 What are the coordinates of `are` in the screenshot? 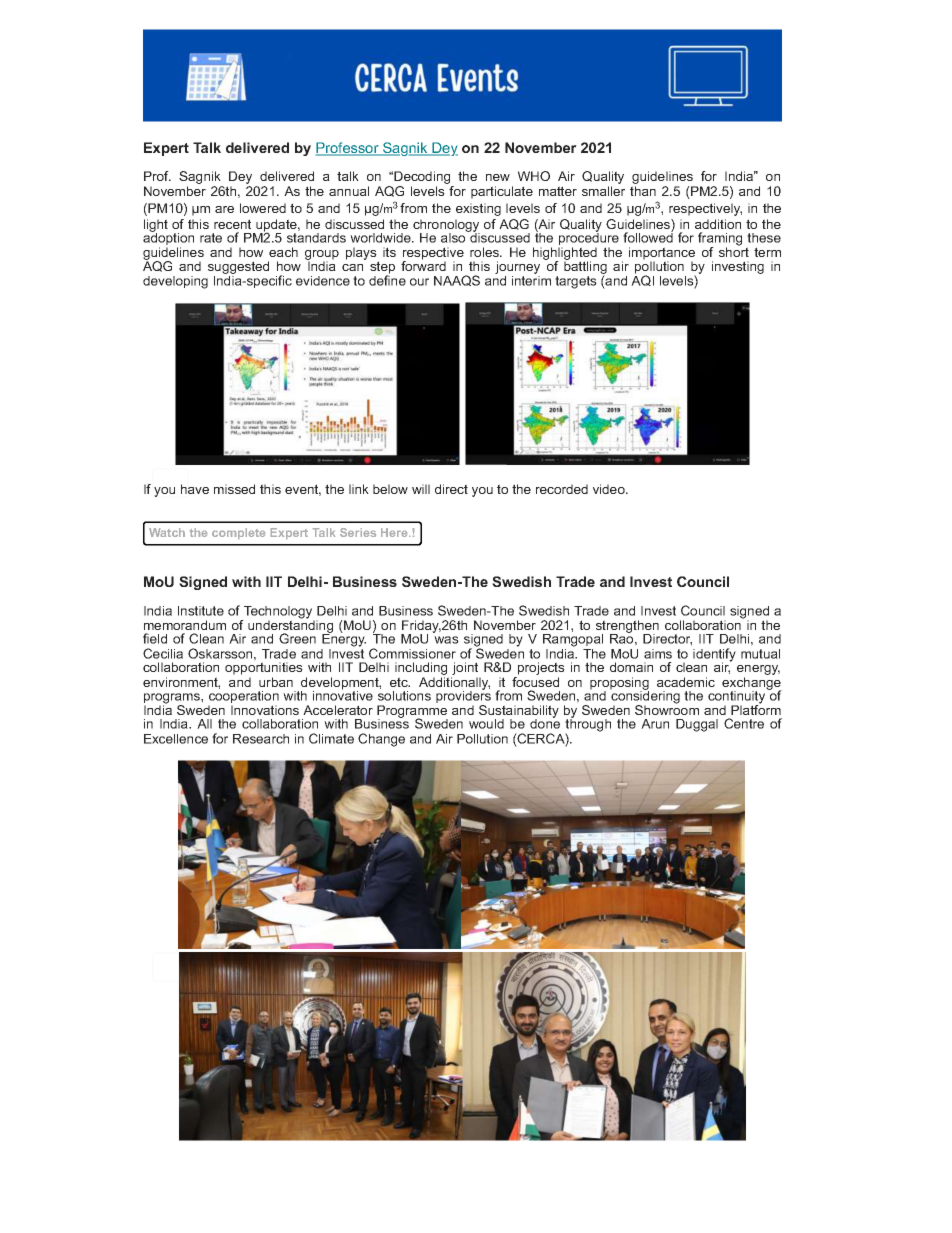 It's located at (224, 209).
